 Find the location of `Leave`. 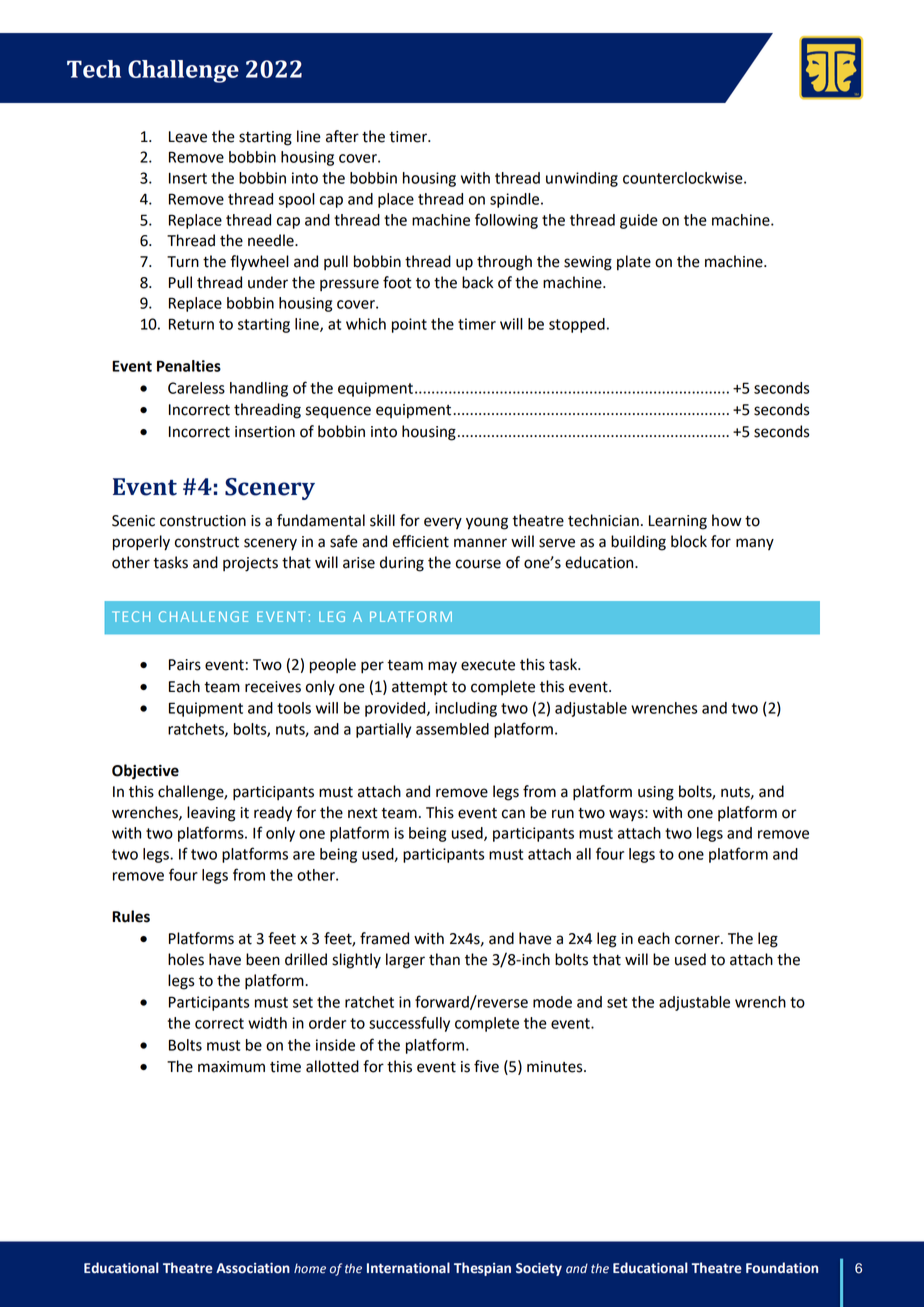

Leave is located at coordinates (188, 137).
